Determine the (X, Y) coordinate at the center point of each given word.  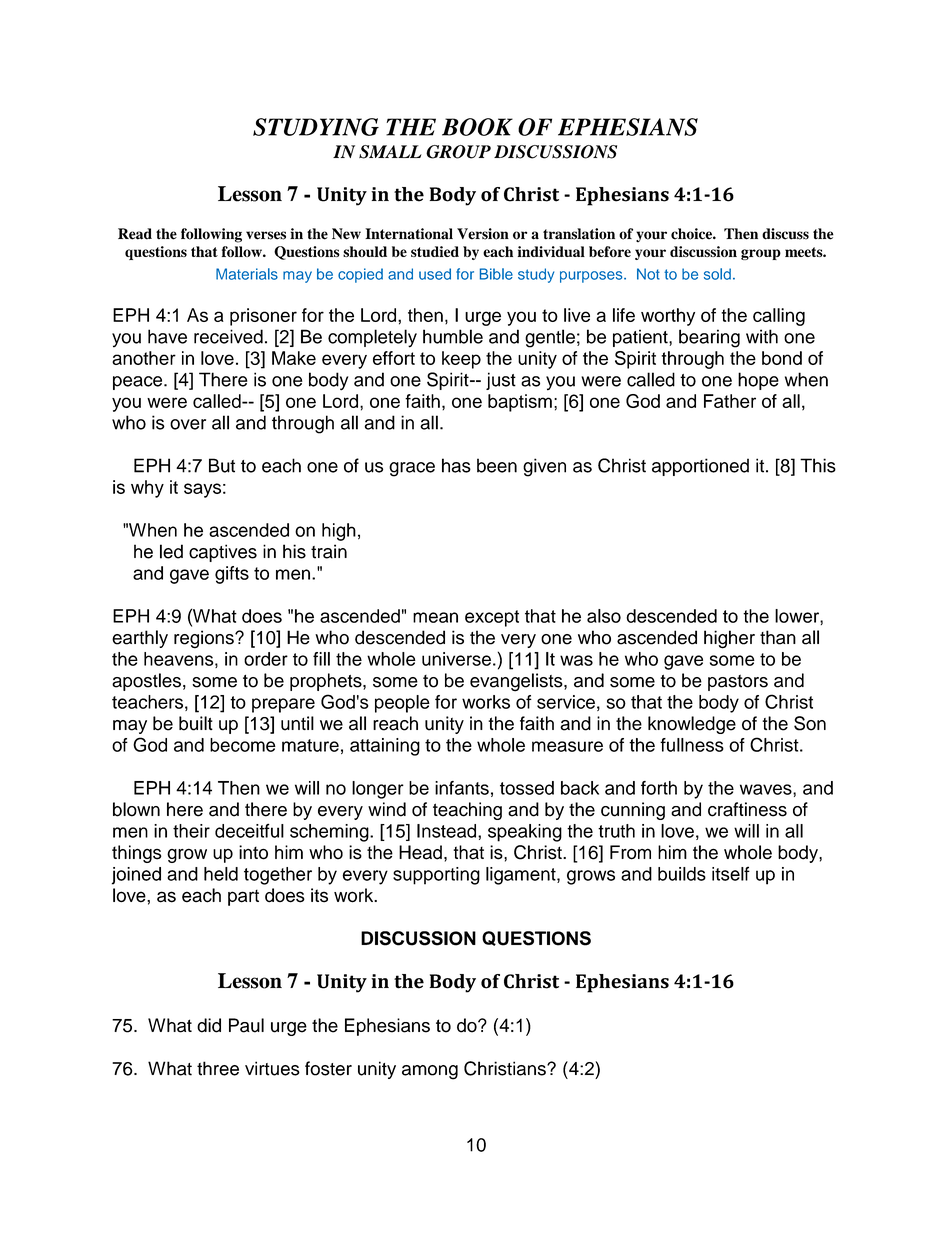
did (209, 1025)
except (492, 618)
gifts (232, 575)
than (778, 637)
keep (461, 360)
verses (266, 235)
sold (717, 274)
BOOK (477, 127)
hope (758, 381)
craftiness (747, 809)
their (191, 831)
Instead (448, 831)
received (228, 336)
